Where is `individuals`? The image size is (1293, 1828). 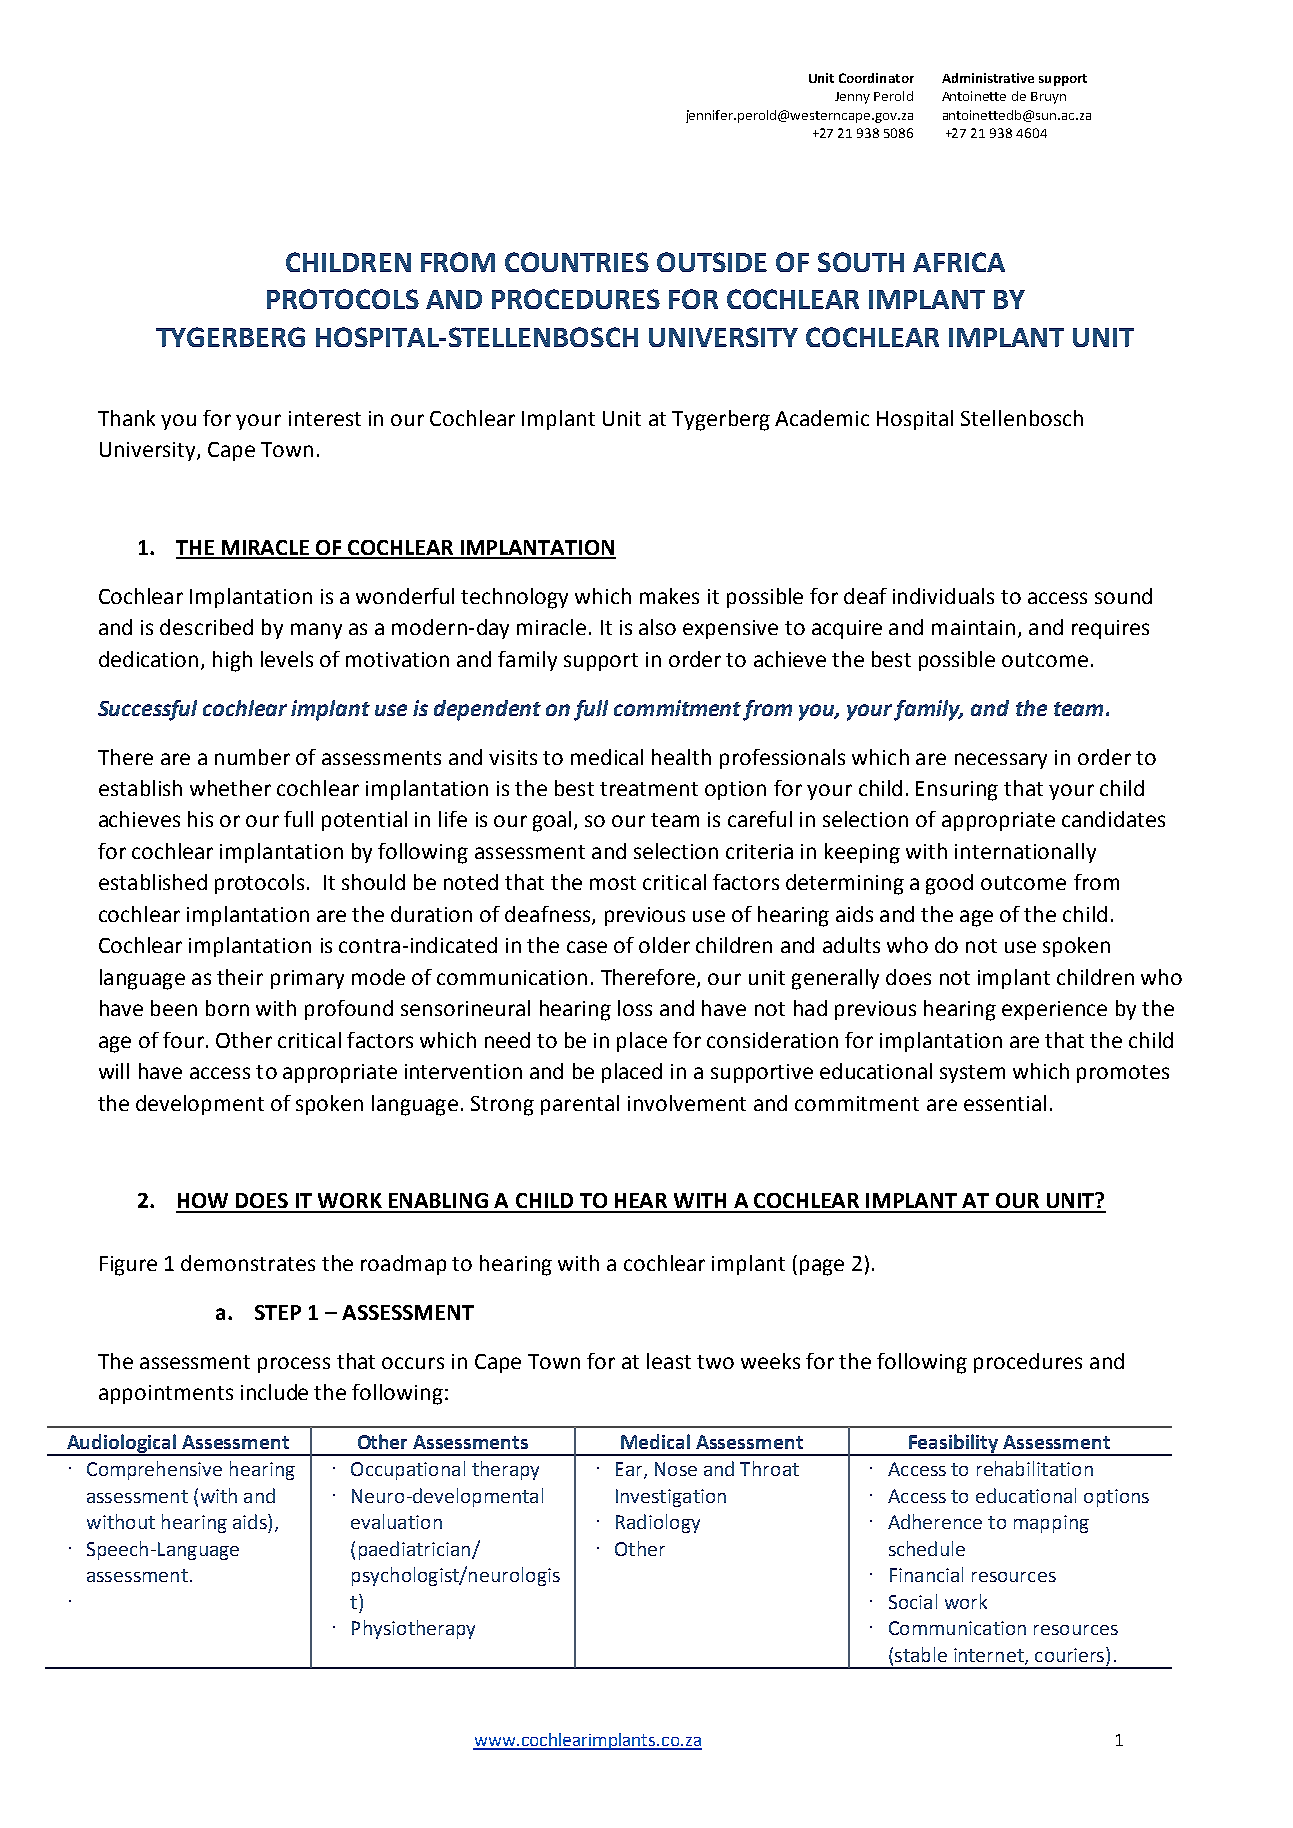 individuals is located at coordinates (943, 596).
